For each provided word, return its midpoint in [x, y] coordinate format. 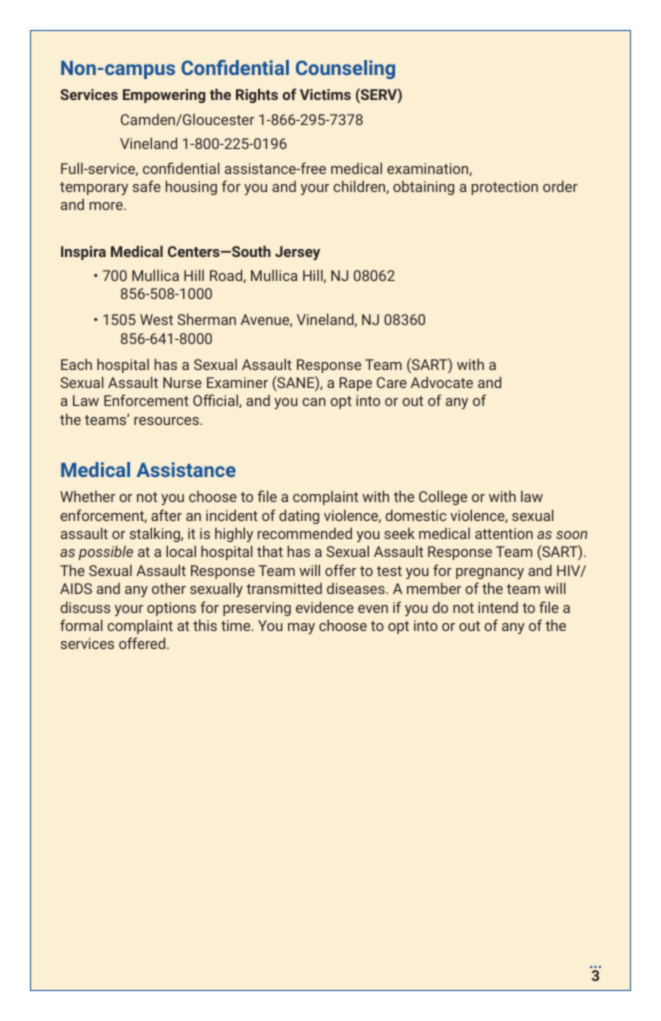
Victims [325, 94]
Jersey [297, 253]
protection [505, 188]
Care [392, 382]
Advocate [442, 382]
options [171, 609]
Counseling [345, 69]
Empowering [164, 96]
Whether [87, 496]
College [443, 497]
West [156, 319]
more [107, 206]
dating [299, 516]
